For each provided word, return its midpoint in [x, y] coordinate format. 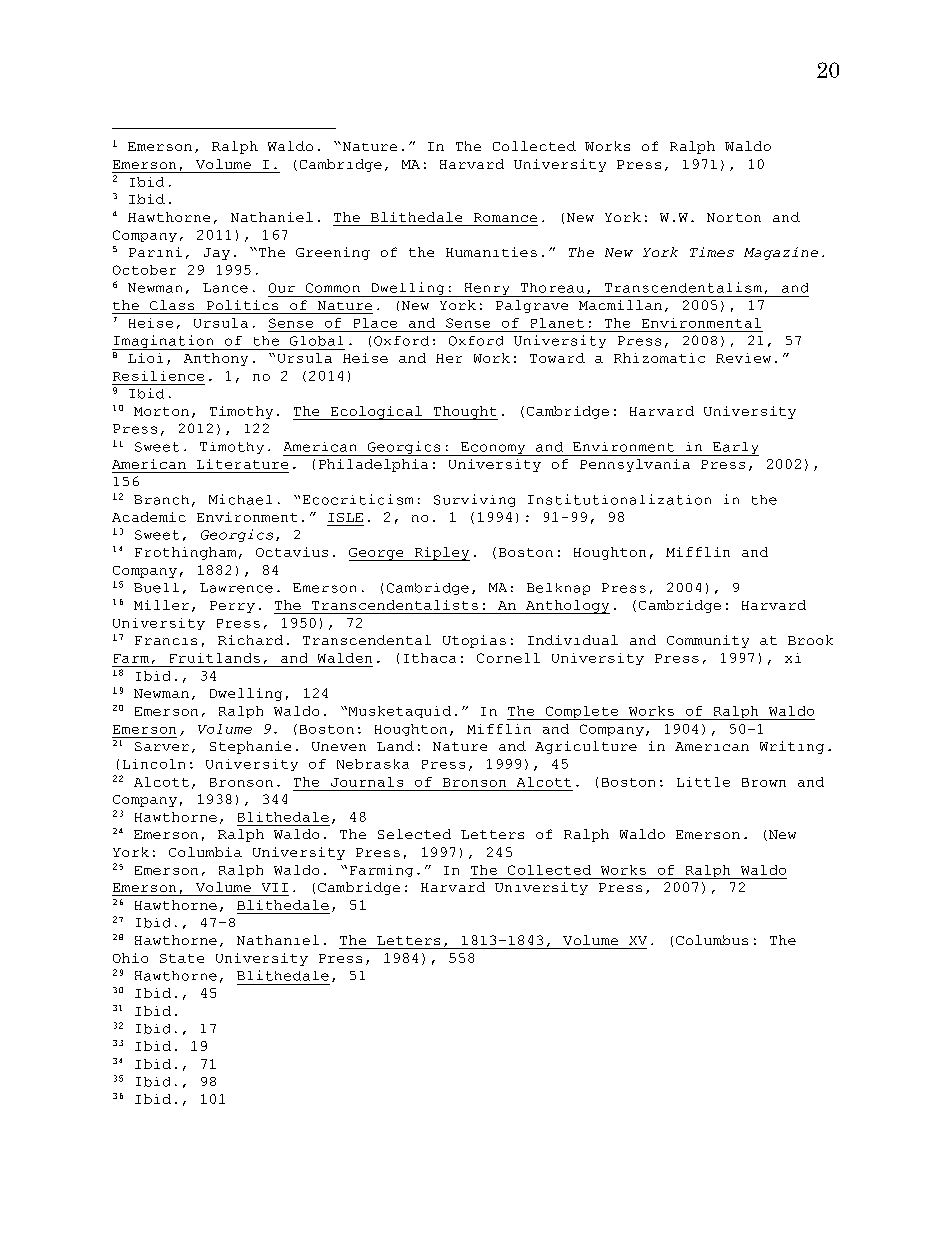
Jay [217, 254]
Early [735, 449]
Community [708, 641]
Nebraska [373, 764]
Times [712, 252]
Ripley [441, 554]
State [182, 958]
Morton [161, 411]
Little [703, 782]
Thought [464, 413]
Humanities [491, 252]
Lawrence [236, 588]
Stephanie [250, 747]
